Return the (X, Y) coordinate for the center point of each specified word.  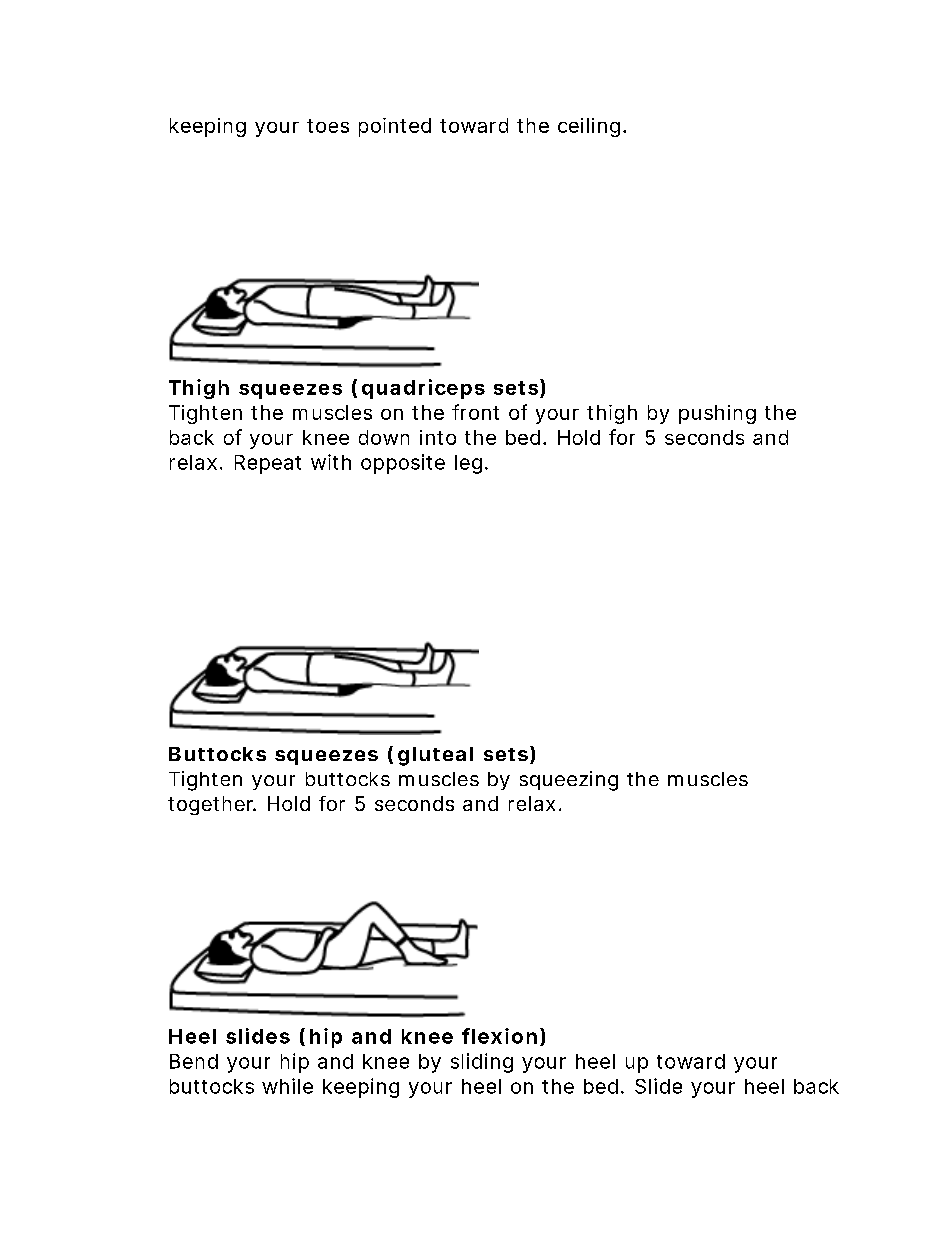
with (331, 462)
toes (328, 126)
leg (468, 464)
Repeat (268, 464)
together (212, 805)
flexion (499, 1036)
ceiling (589, 127)
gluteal (435, 756)
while (287, 1086)
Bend (194, 1061)
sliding (482, 1063)
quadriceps (423, 389)
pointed (395, 127)
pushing (717, 414)
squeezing (569, 781)
